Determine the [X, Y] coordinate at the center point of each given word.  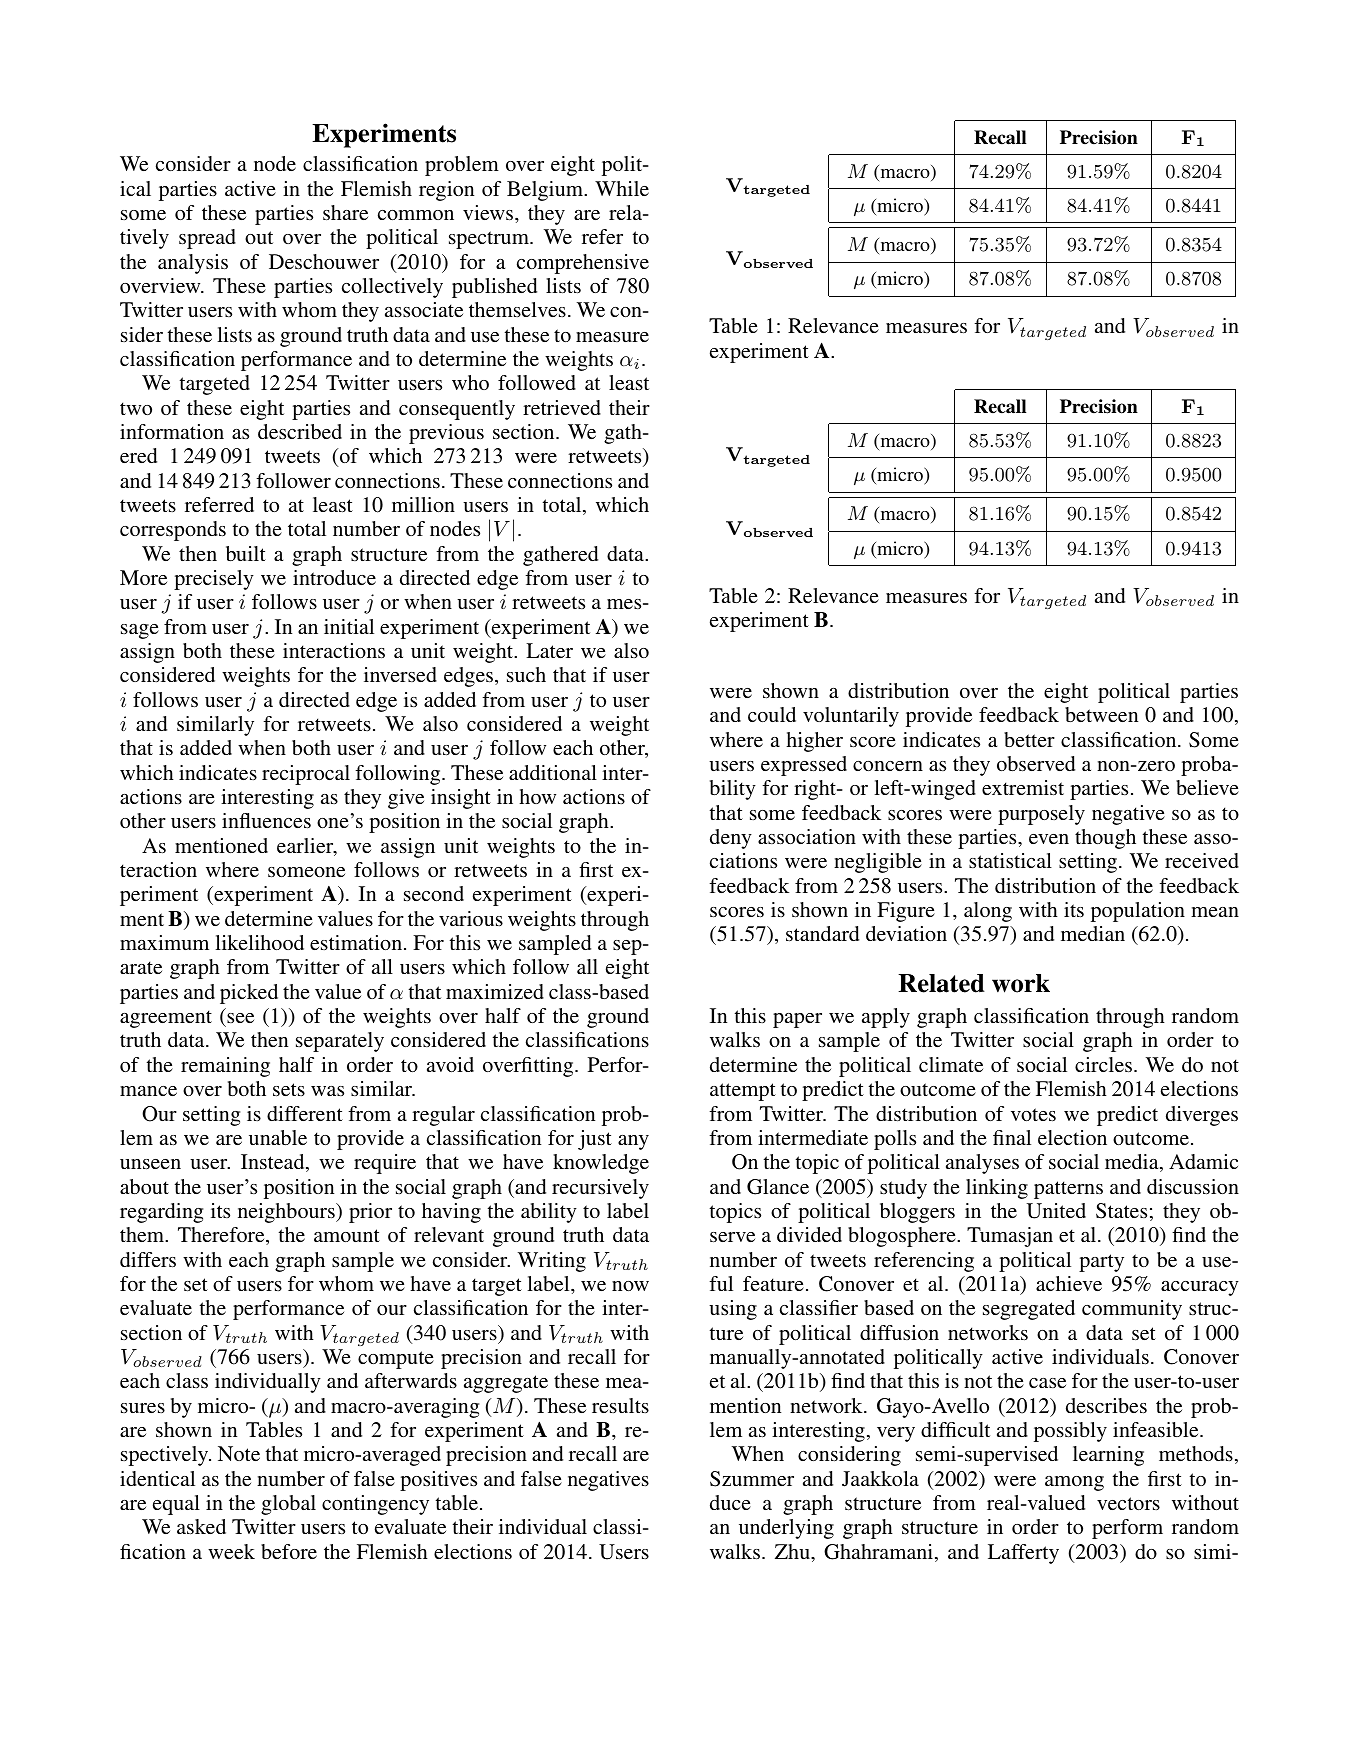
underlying [786, 1529]
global [288, 1505]
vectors [1128, 1503]
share [345, 212]
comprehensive [583, 264]
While [622, 188]
